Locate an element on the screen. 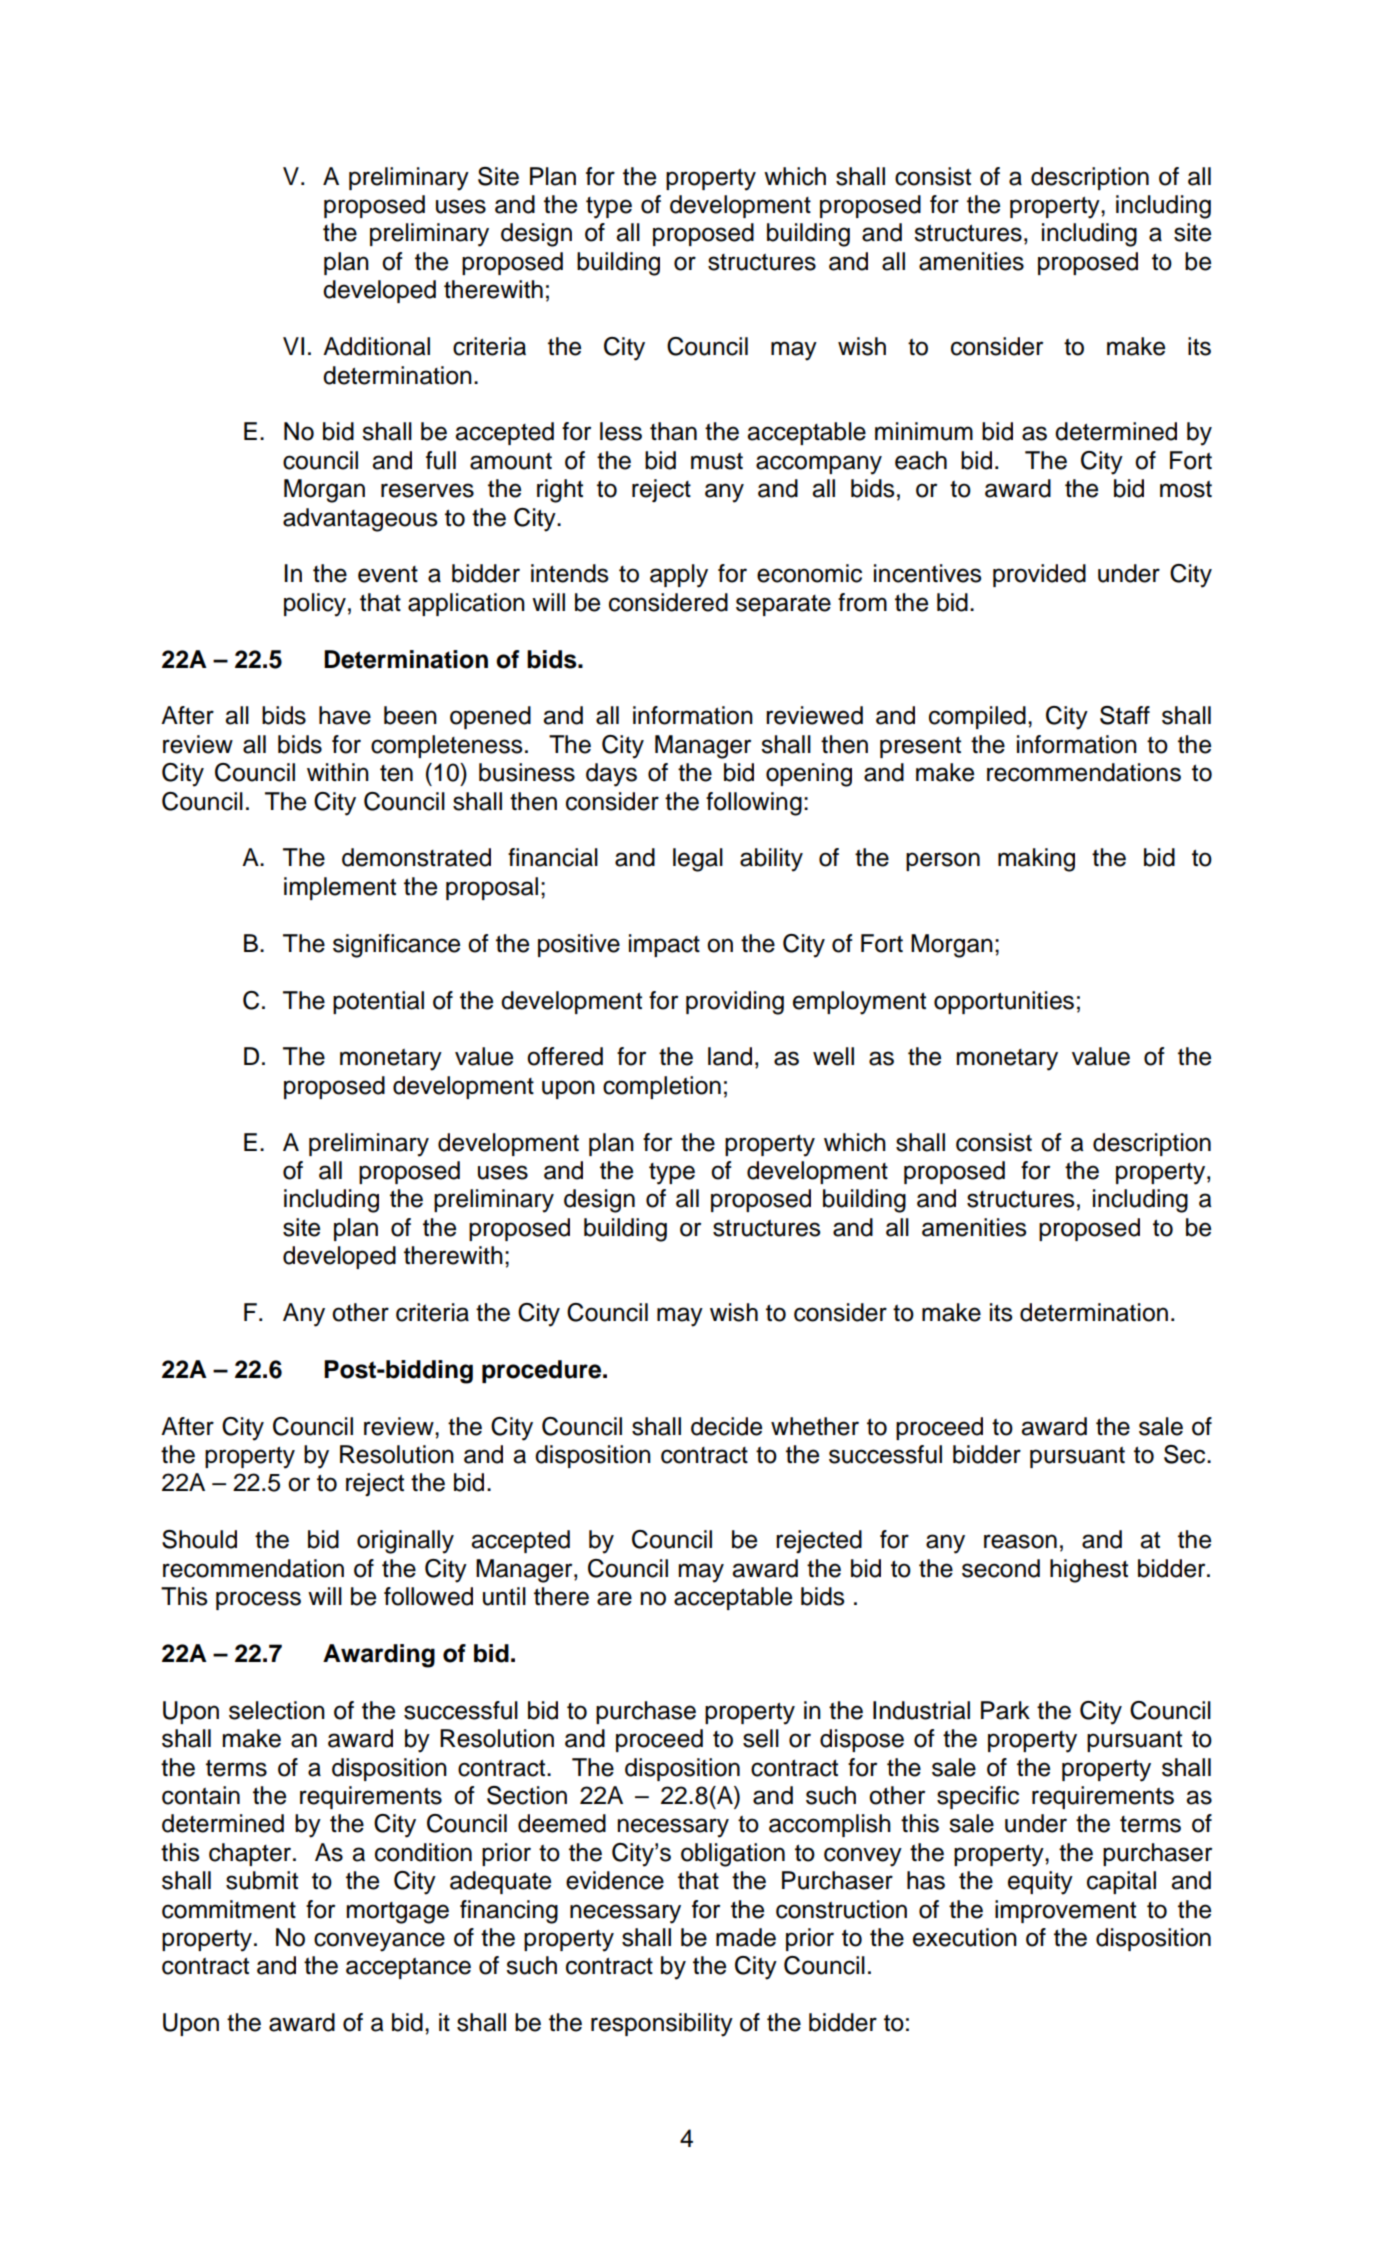 Image resolution: width=1374 pixels, height=2264 pixels. land is located at coordinates (730, 1056).
